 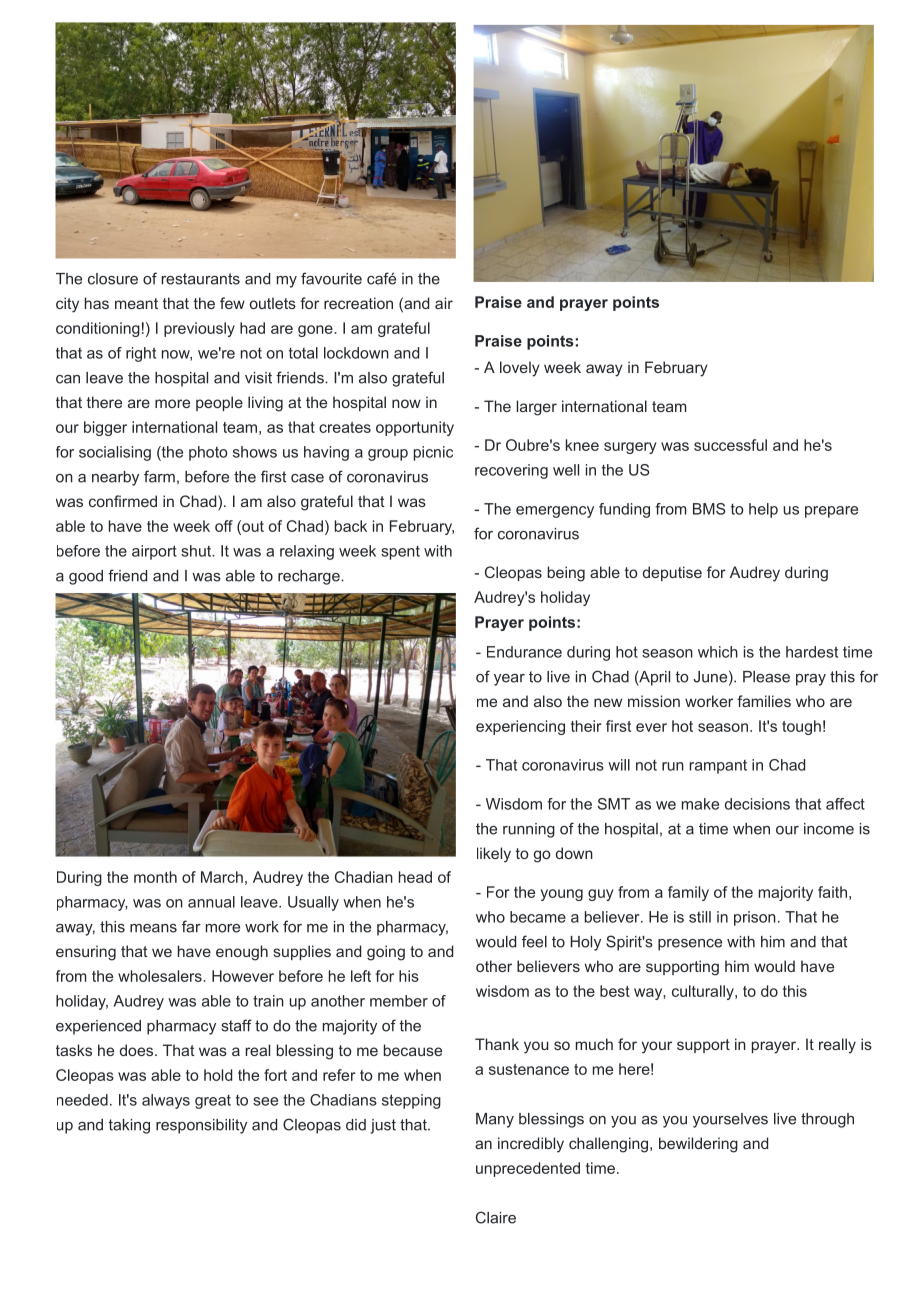 What do you see at coordinates (161, 976) in the screenshot?
I see `wholesalers` at bounding box center [161, 976].
